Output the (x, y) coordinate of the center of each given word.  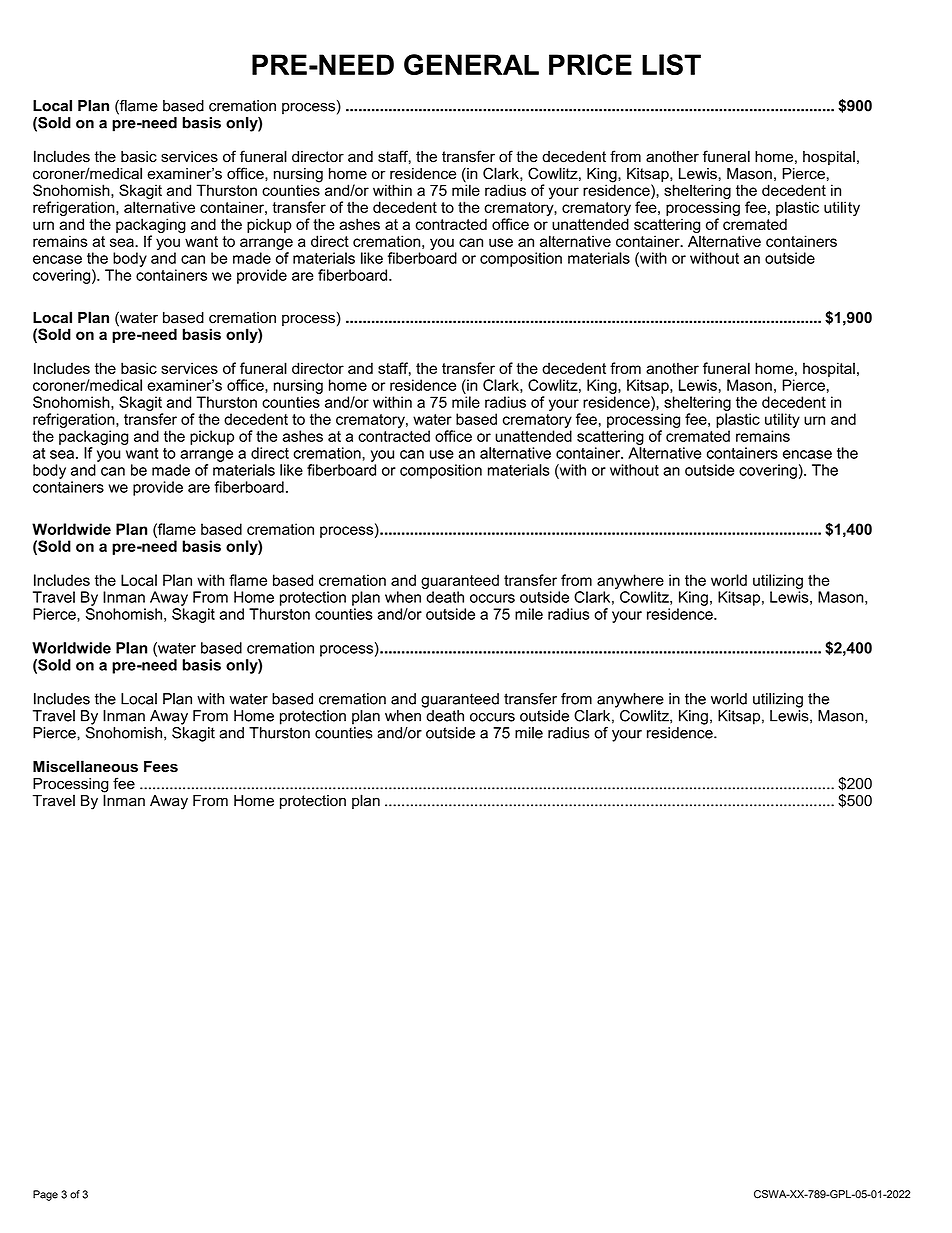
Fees (161, 767)
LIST (671, 64)
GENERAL (471, 64)
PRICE (590, 64)
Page (45, 1195)
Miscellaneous (85, 766)
